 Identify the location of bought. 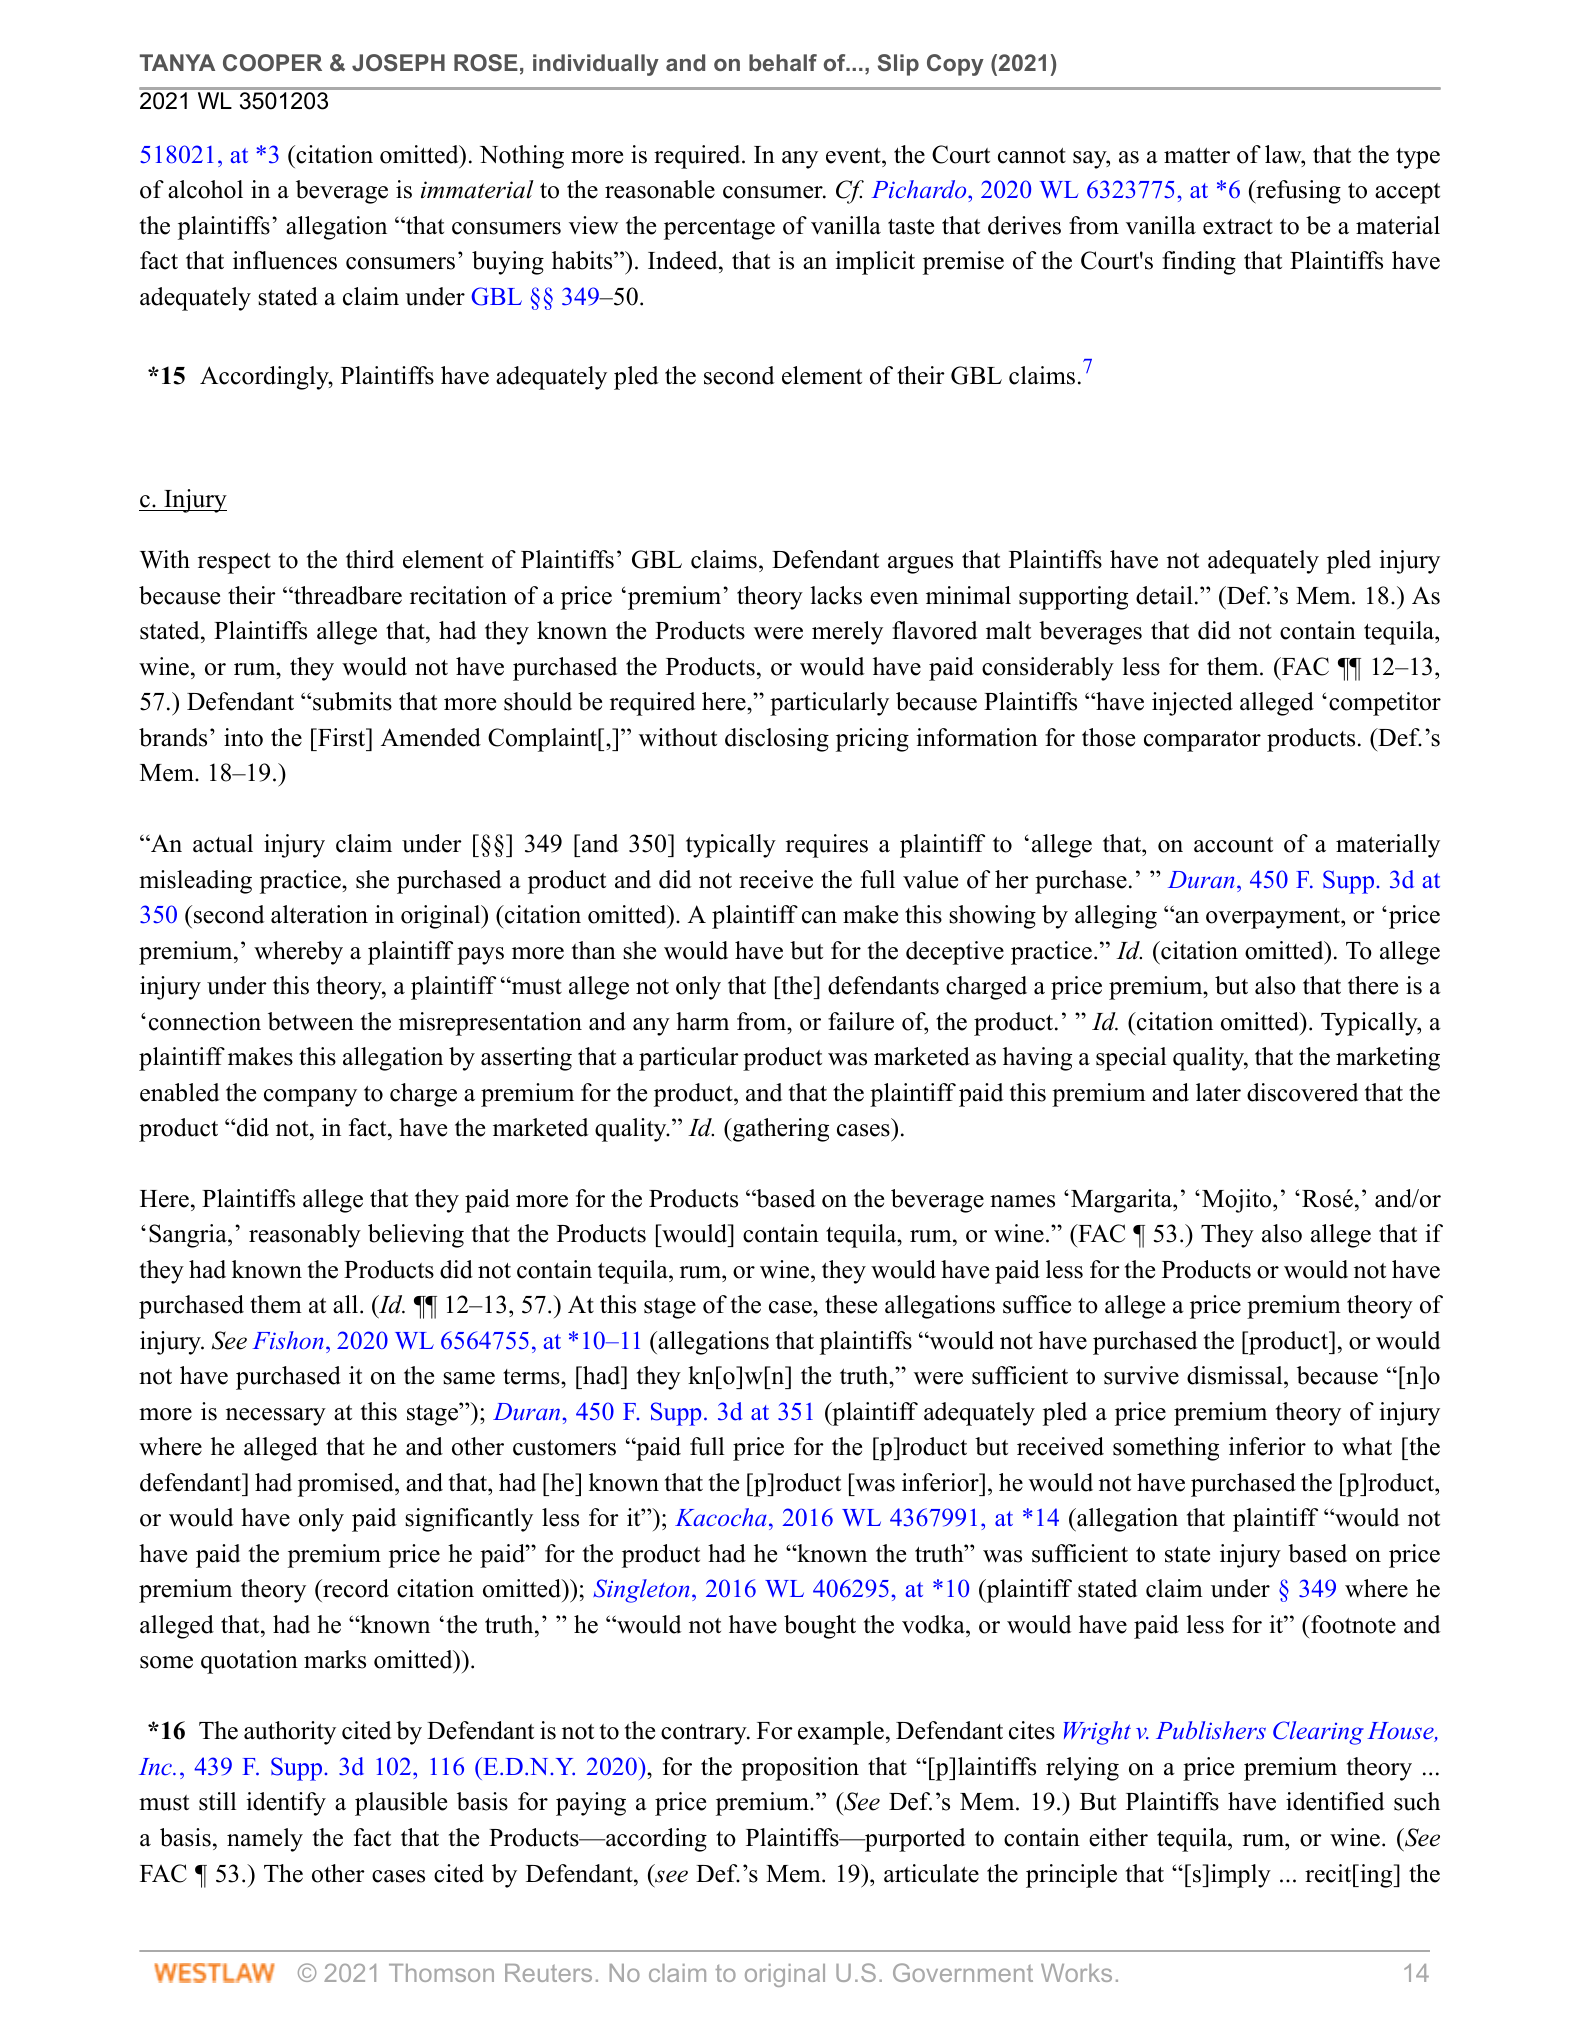
(820, 1627).
